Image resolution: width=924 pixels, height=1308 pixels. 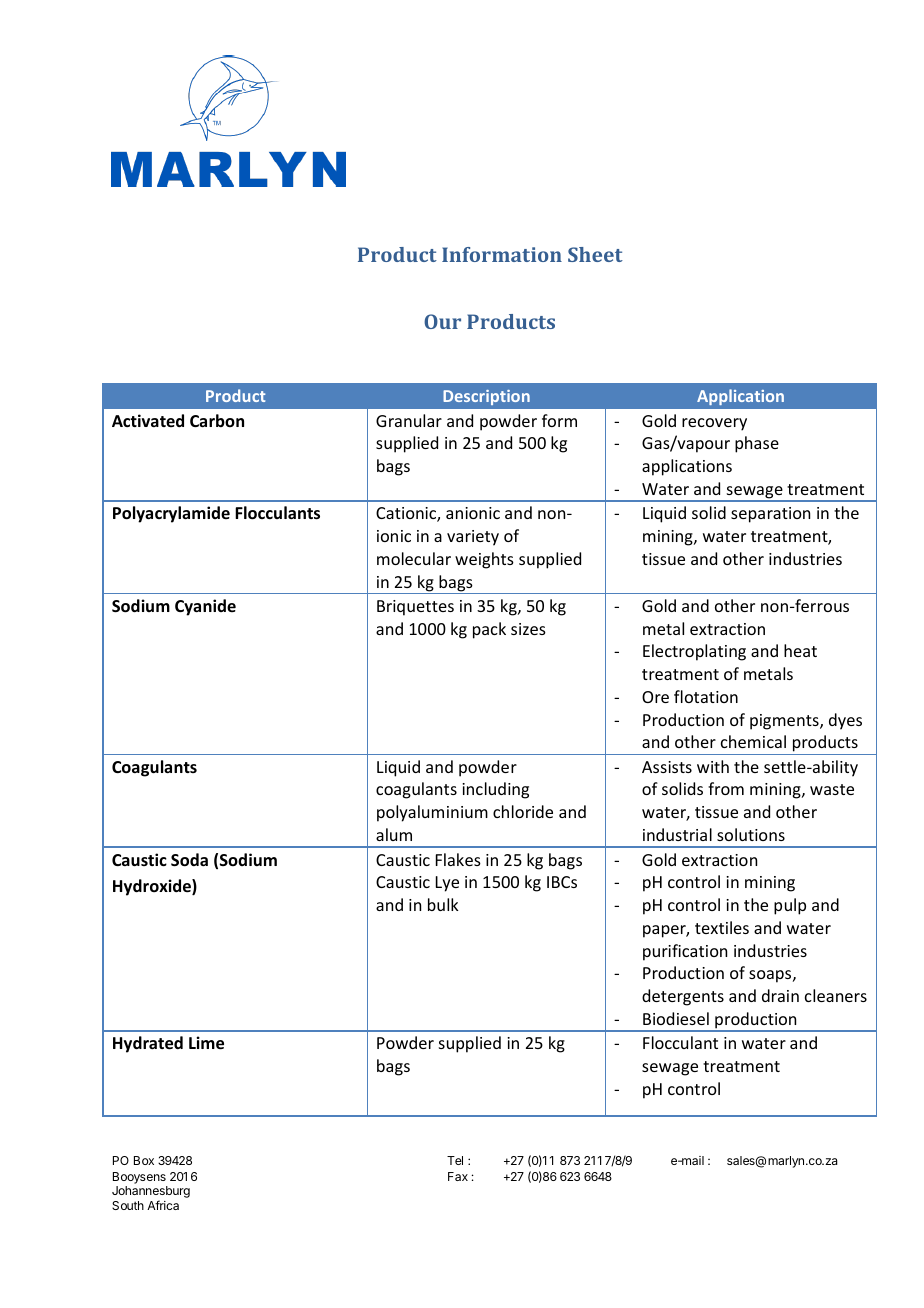 What do you see at coordinates (790, 906) in the document?
I see `pulp` at bounding box center [790, 906].
